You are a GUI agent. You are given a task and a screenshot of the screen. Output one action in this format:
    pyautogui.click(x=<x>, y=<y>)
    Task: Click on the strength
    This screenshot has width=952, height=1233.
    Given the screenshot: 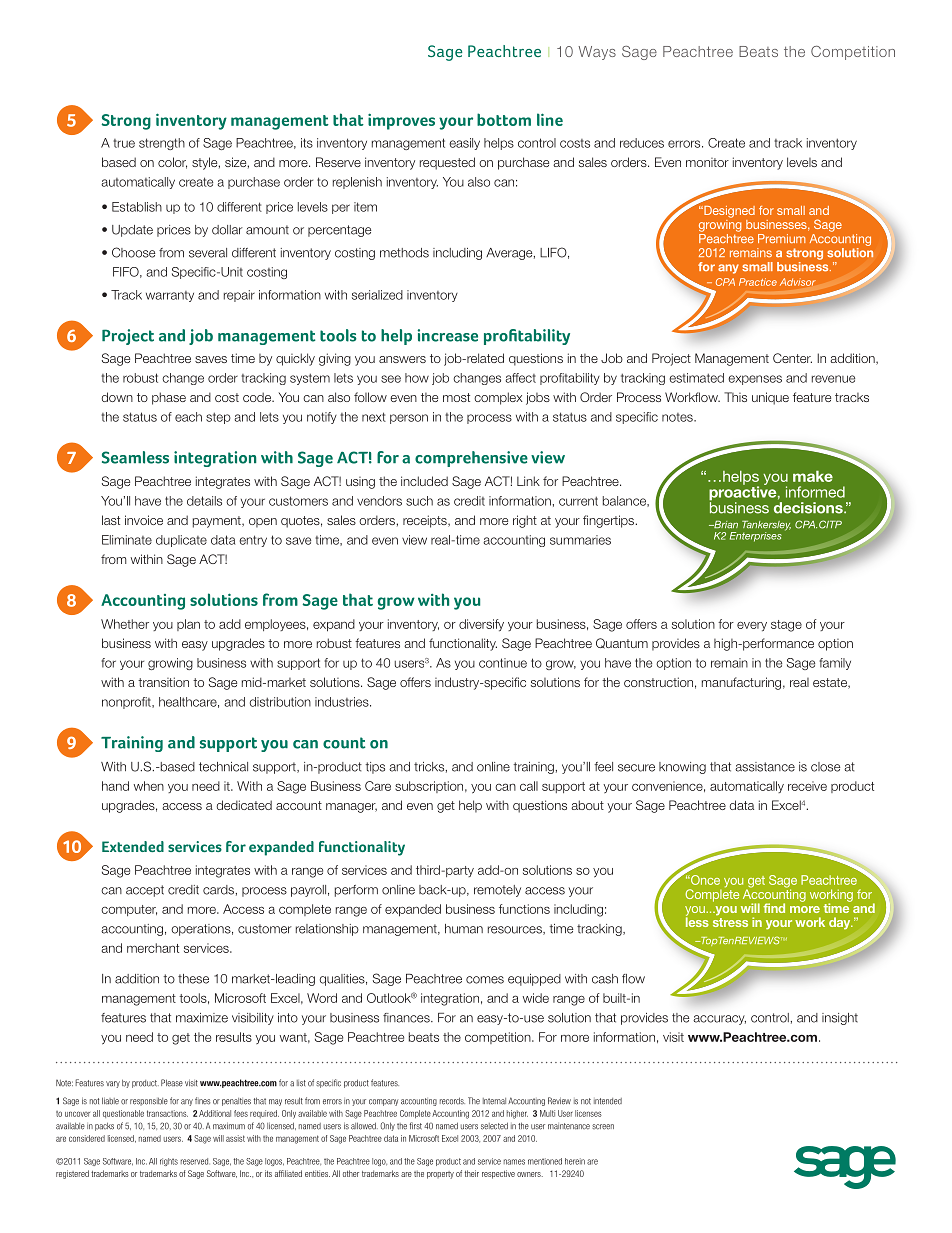 What is the action you would take?
    pyautogui.click(x=162, y=144)
